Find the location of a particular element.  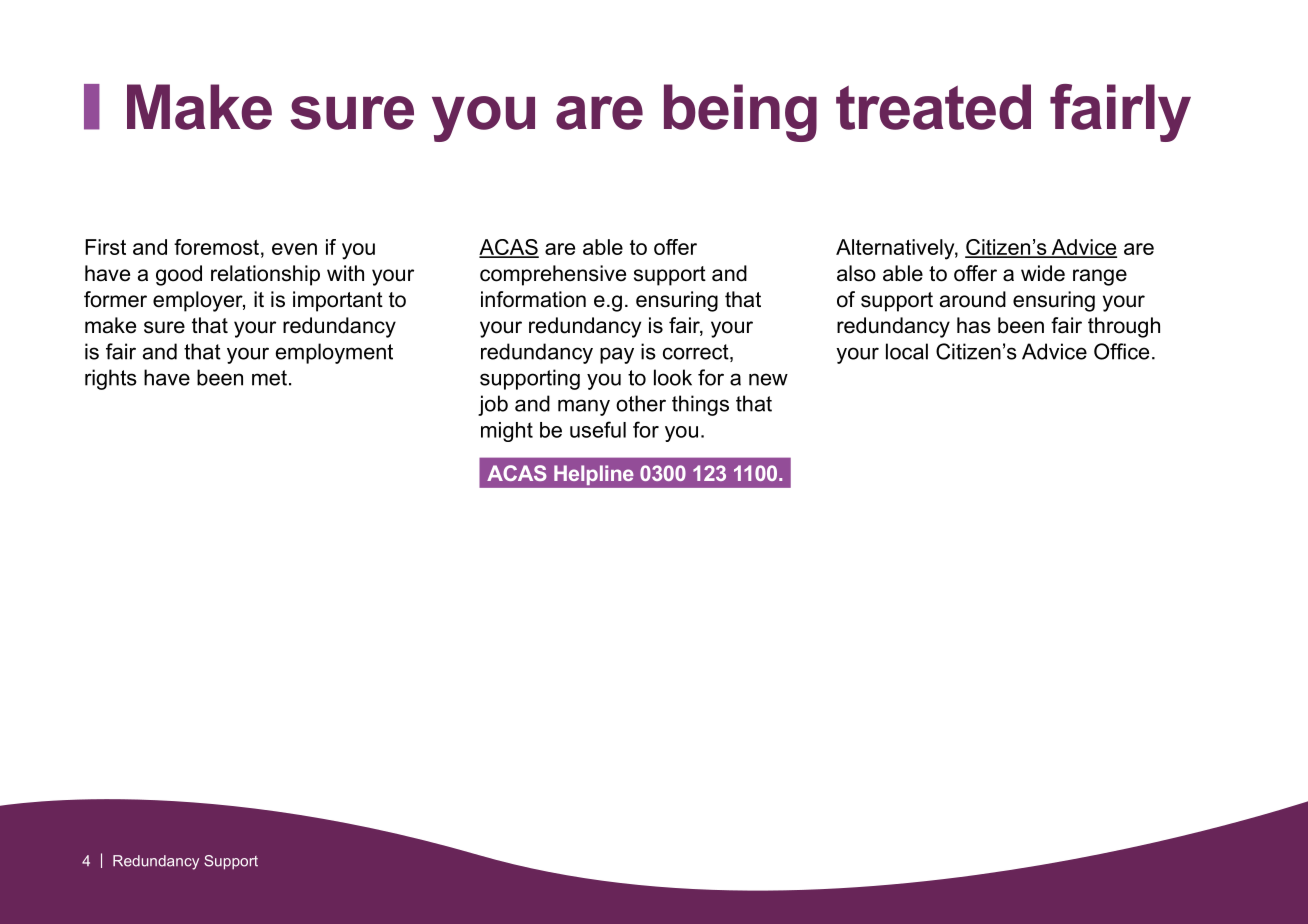

comprehensive is located at coordinates (553, 275).
